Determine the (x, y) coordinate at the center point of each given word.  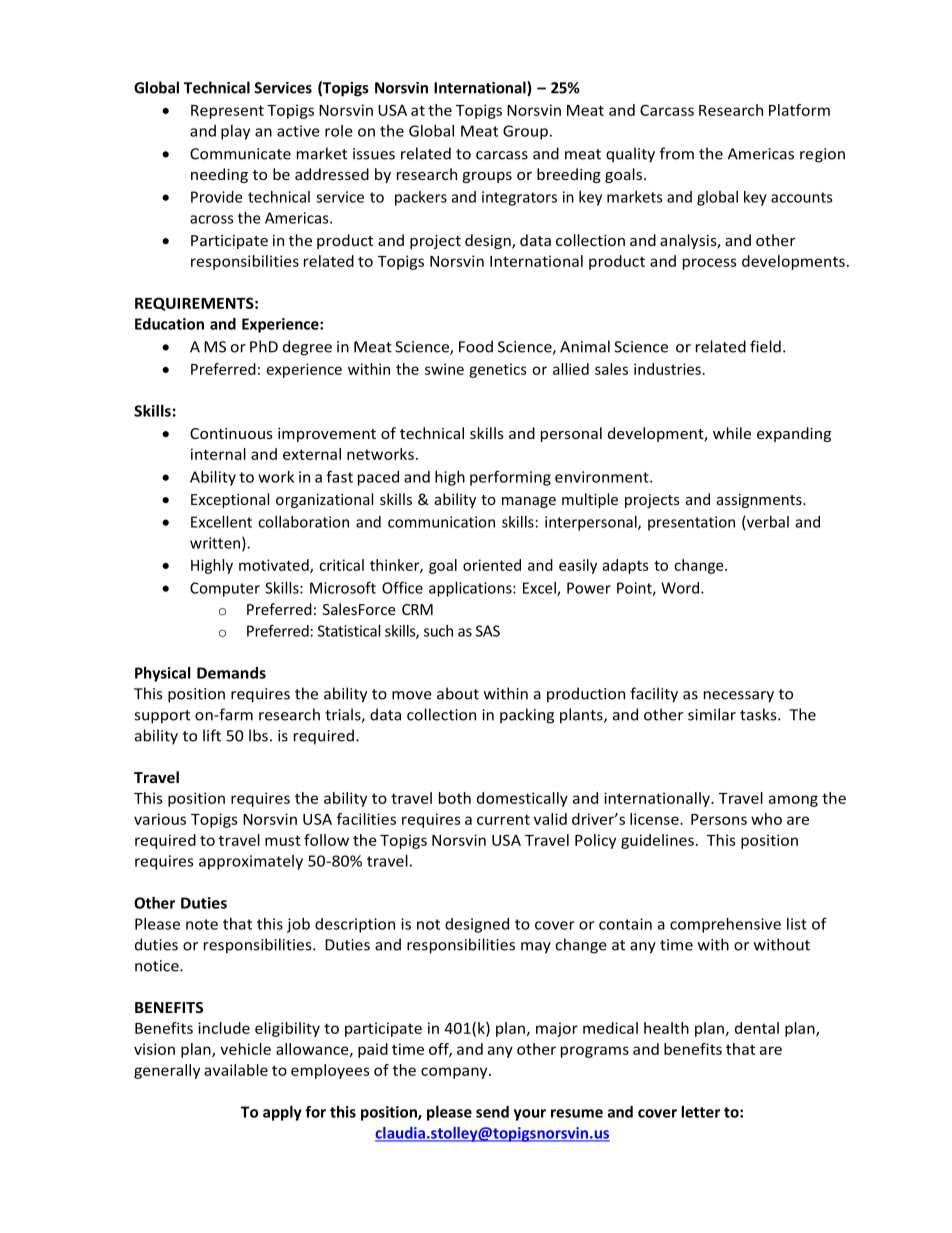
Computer (225, 589)
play (235, 132)
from (677, 153)
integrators (519, 198)
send (492, 1112)
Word (681, 588)
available (236, 1070)
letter (701, 1112)
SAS (488, 631)
